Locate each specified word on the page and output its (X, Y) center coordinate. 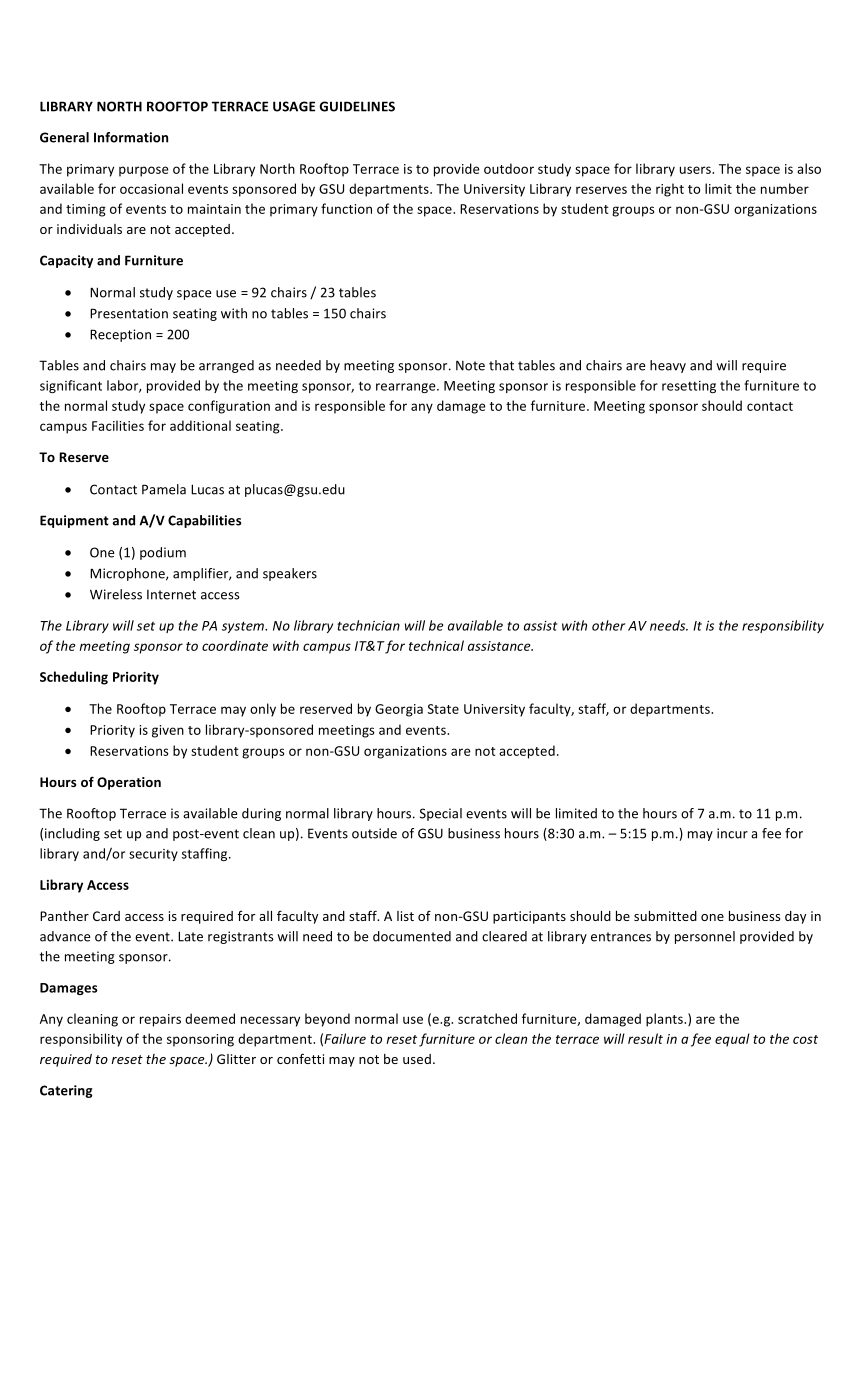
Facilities (118, 425)
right (670, 190)
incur (732, 833)
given (168, 731)
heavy (668, 366)
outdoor (509, 168)
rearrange (407, 388)
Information (131, 137)
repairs (160, 1020)
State (443, 709)
